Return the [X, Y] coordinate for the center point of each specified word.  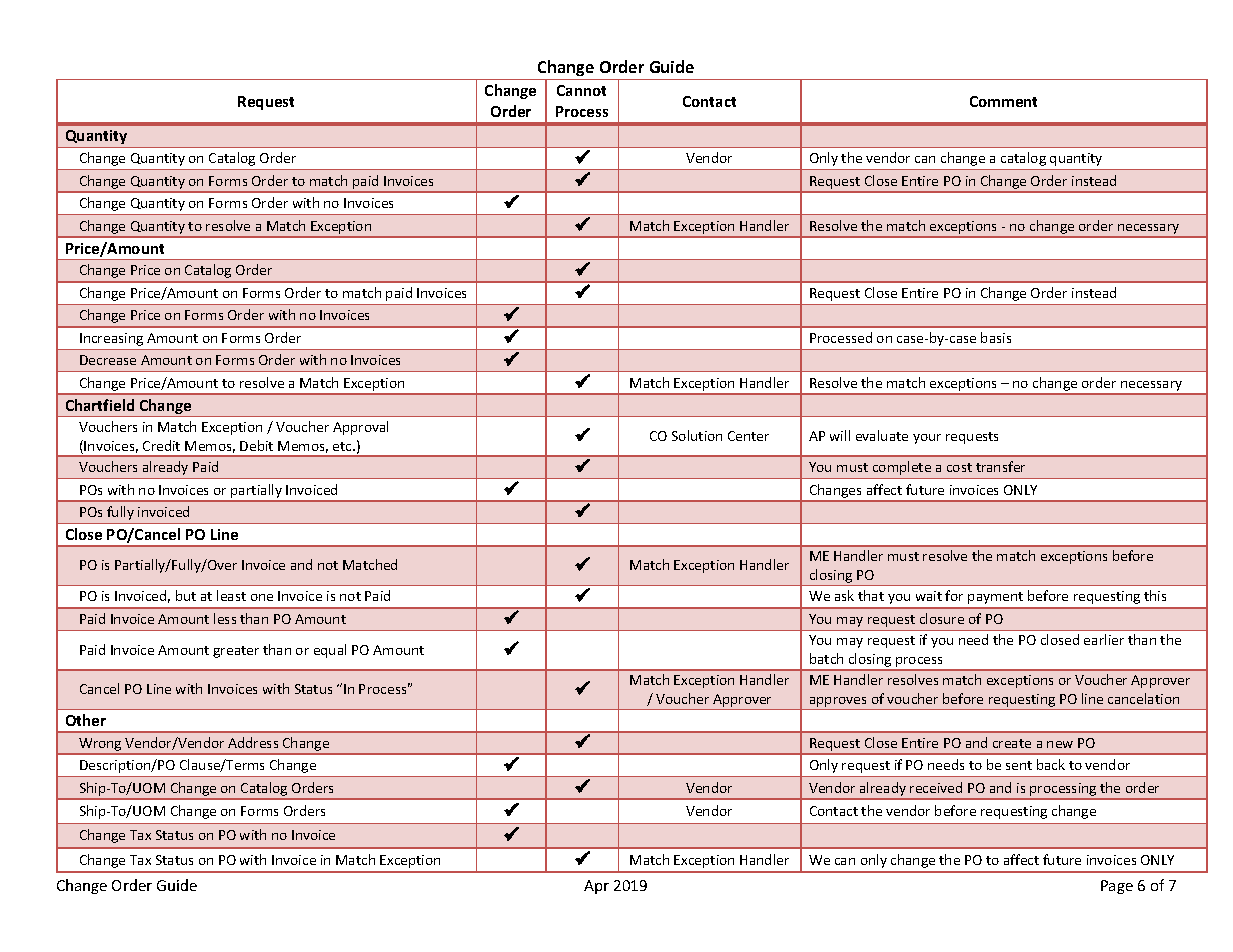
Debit [256, 445]
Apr [596, 887]
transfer [1000, 466]
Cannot [581, 90]
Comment [1003, 101]
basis [996, 337]
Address [253, 742]
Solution [697, 435]
